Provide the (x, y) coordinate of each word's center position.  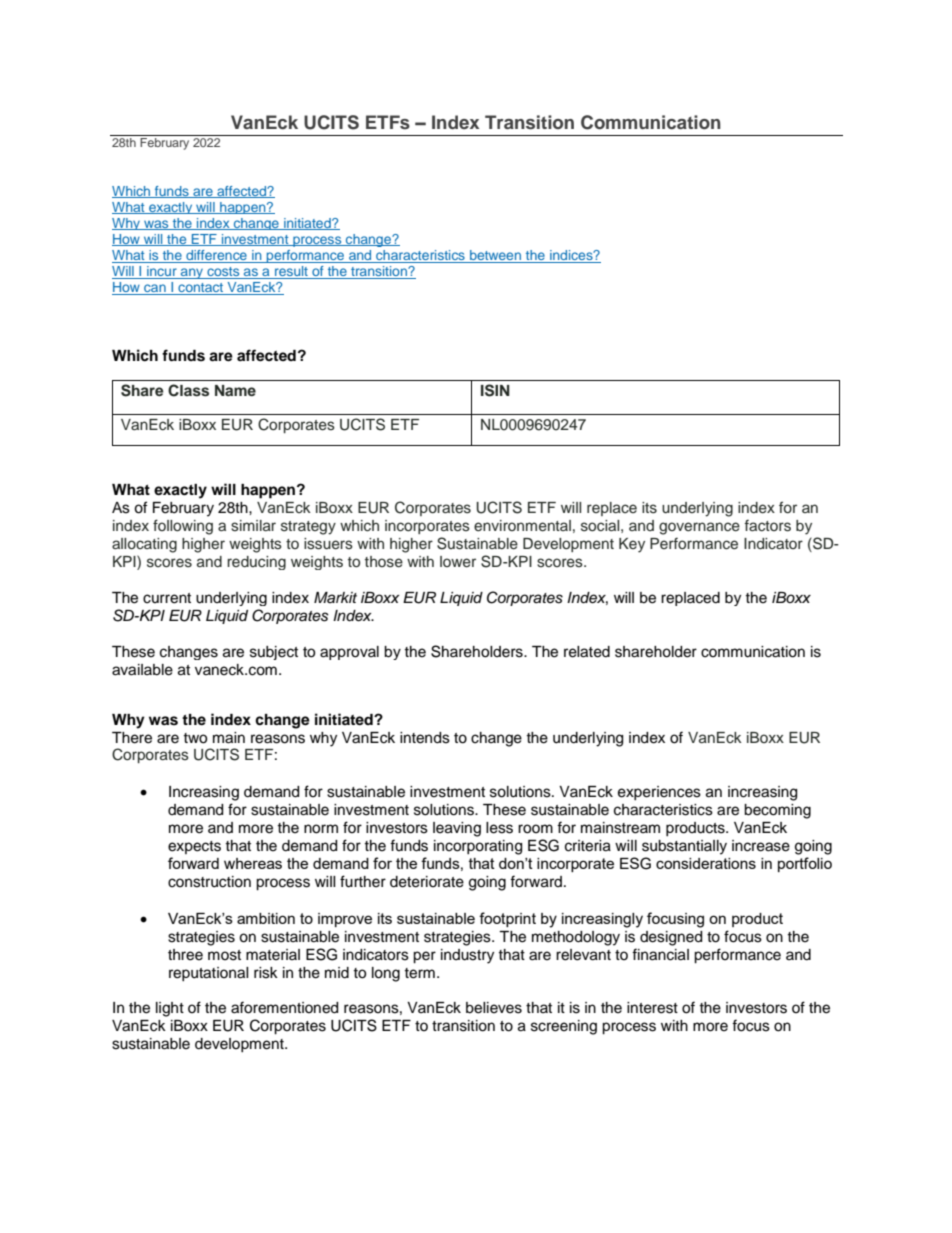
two (195, 738)
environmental (522, 526)
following (183, 527)
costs (223, 273)
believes (494, 1008)
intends (425, 738)
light (170, 1009)
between (495, 256)
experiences (659, 793)
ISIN (495, 390)
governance (699, 528)
